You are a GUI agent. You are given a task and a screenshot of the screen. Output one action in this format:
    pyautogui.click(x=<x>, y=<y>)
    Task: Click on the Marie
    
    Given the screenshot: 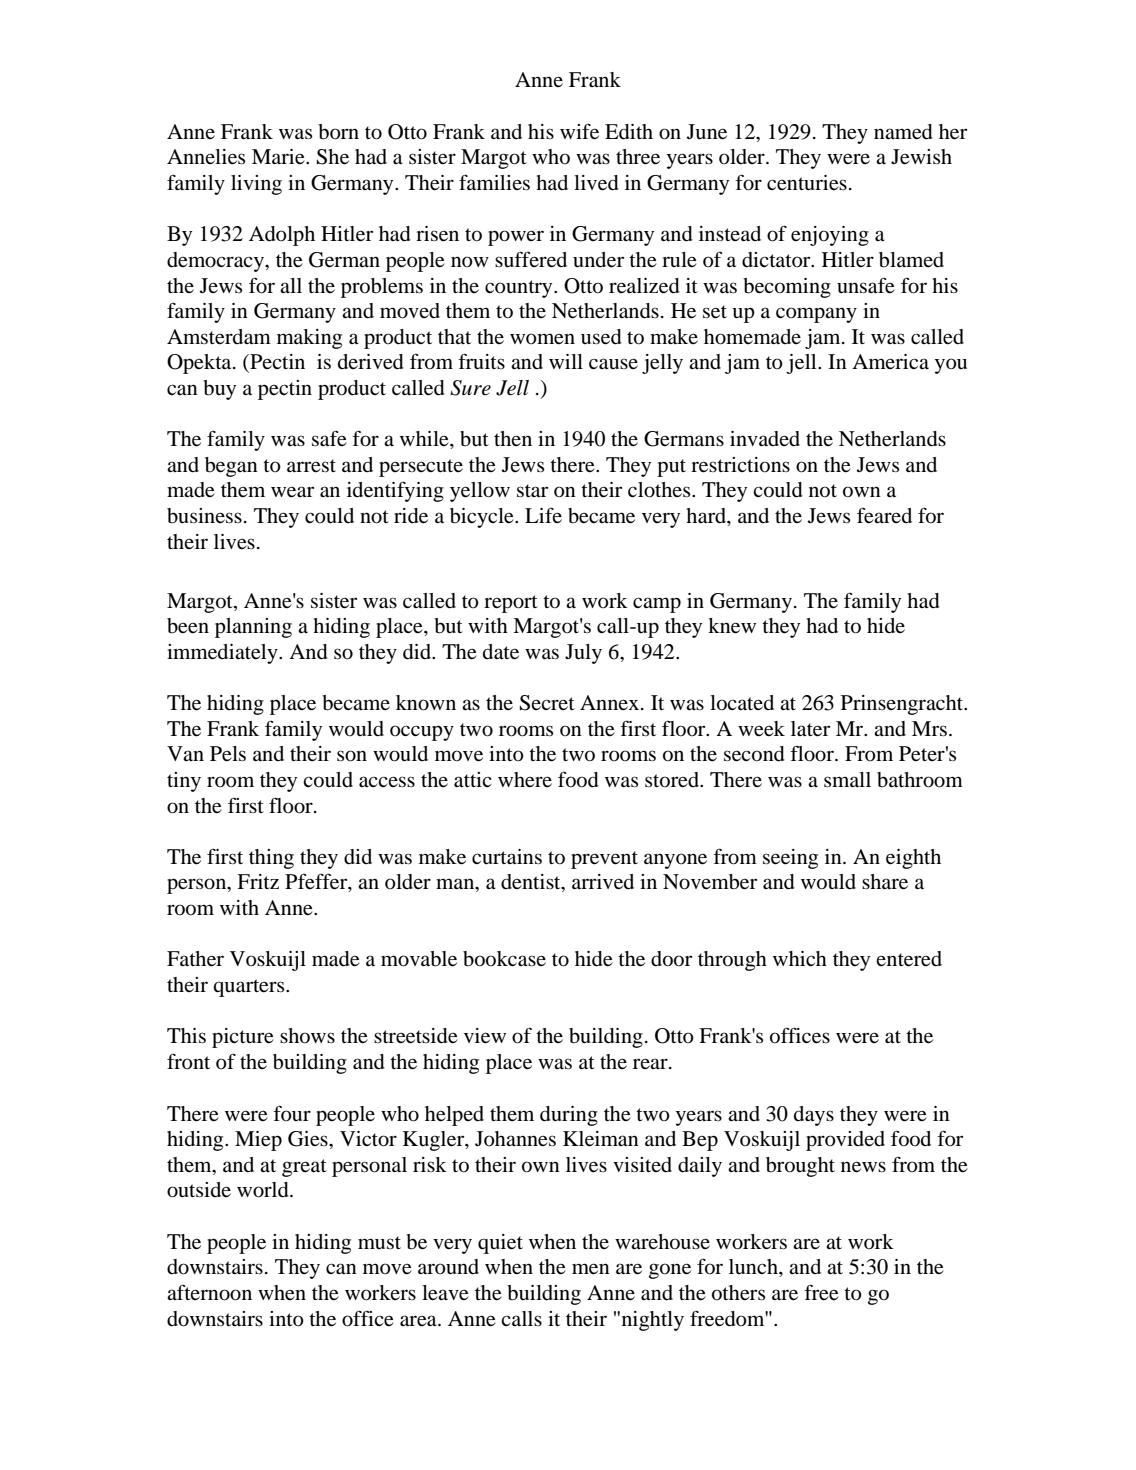 What is the action you would take?
    pyautogui.click(x=279, y=157)
